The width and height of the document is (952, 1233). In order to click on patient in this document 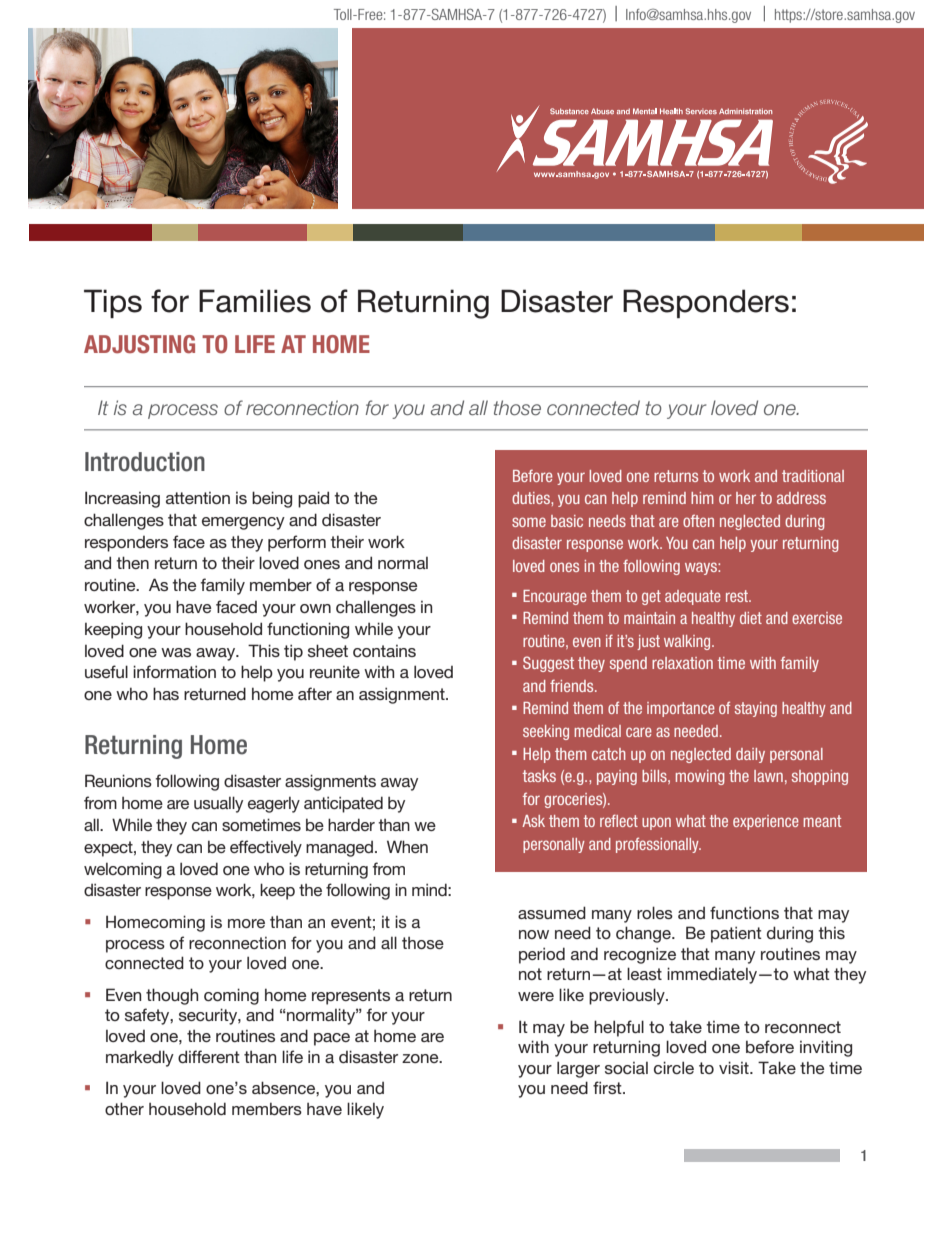, I will do `click(736, 934)`.
